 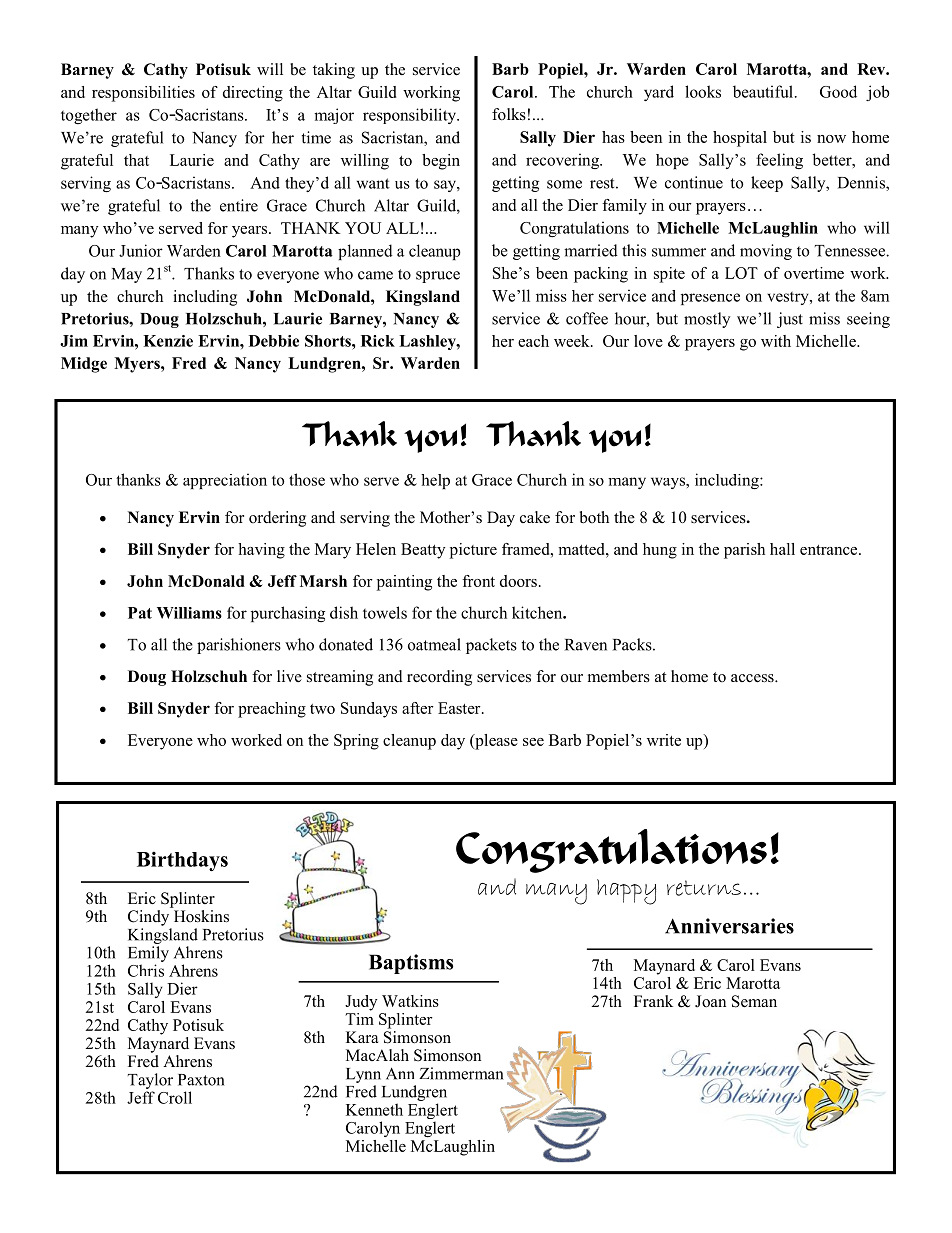 What do you see at coordinates (141, 250) in the page?
I see `Junior` at bounding box center [141, 250].
